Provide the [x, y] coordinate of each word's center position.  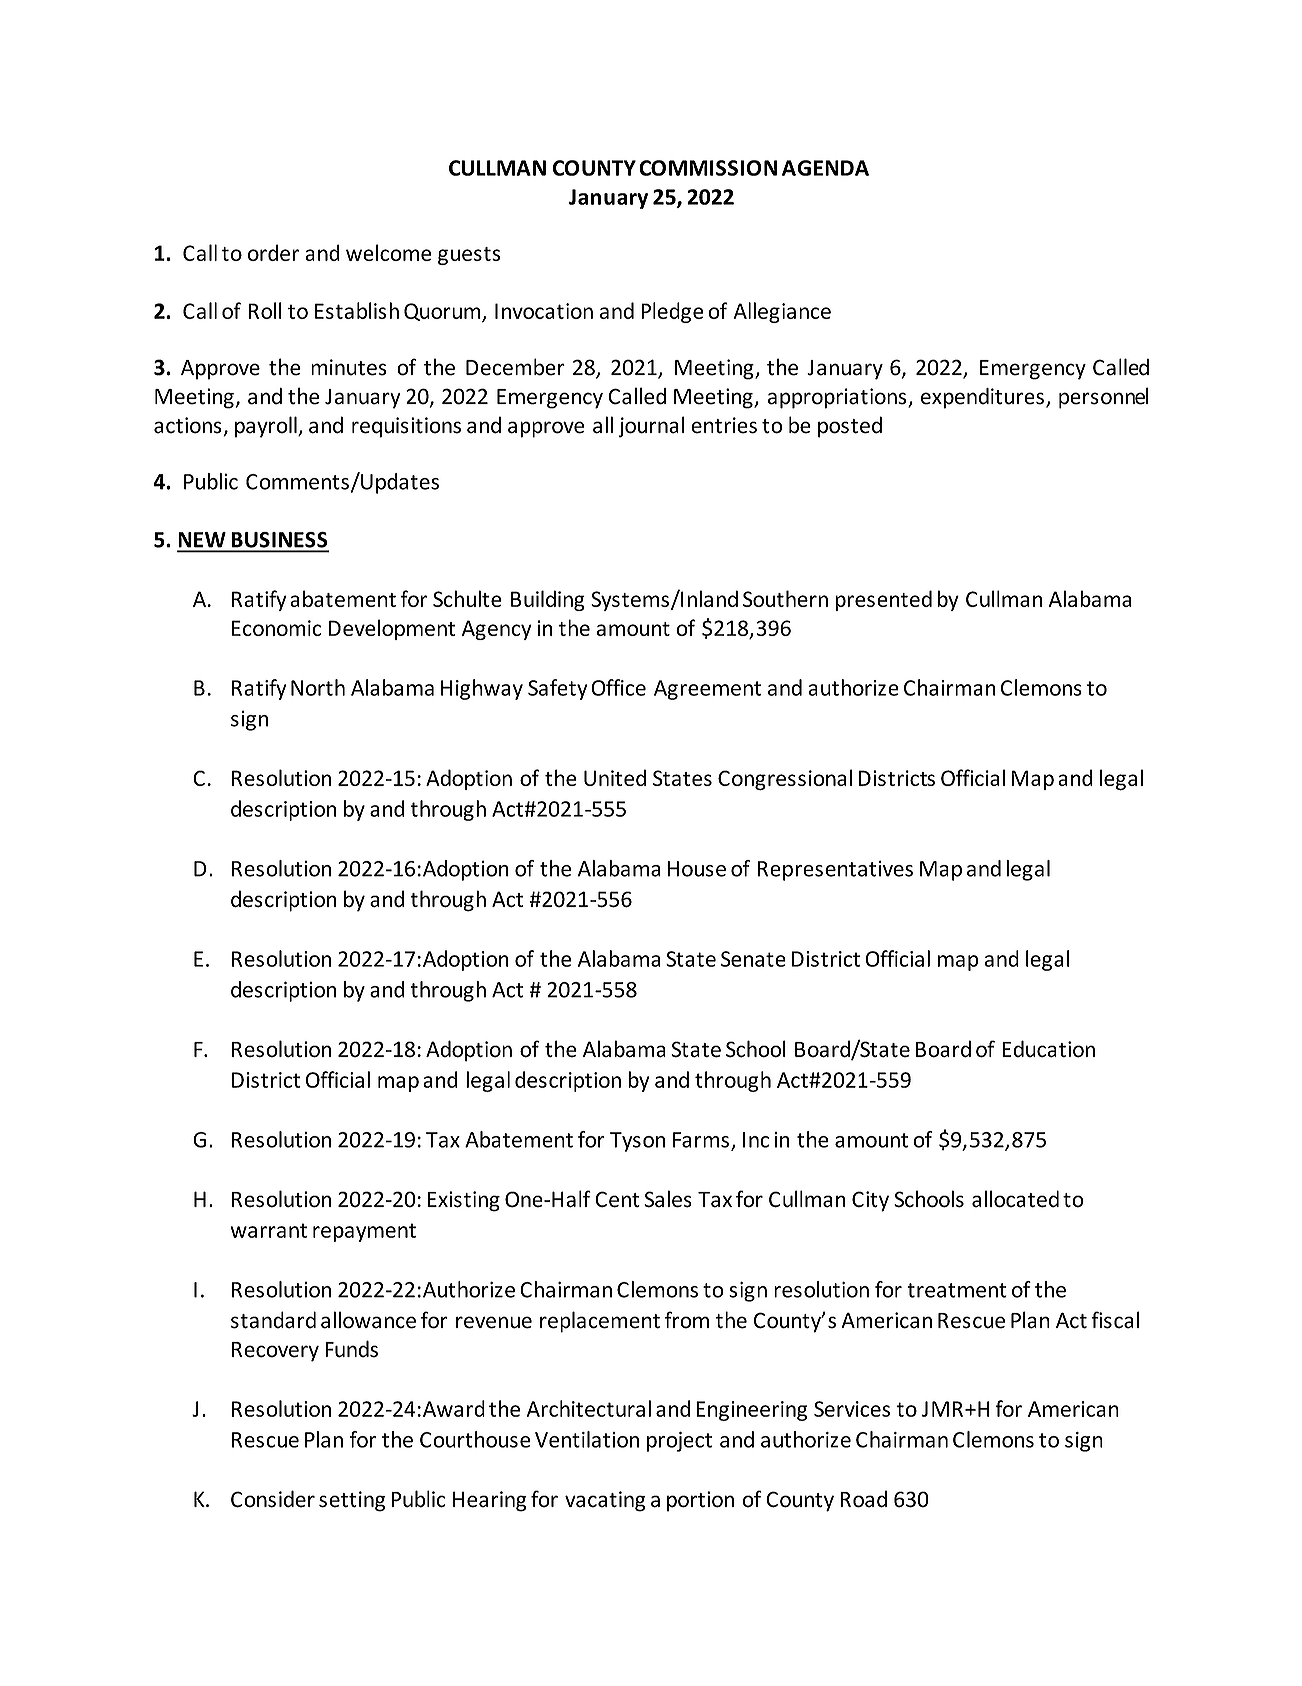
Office [618, 687]
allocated [1015, 1199]
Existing [464, 1201]
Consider [273, 1499]
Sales [668, 1199]
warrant [269, 1230]
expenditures [982, 398]
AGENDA [825, 168]
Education [1048, 1049]
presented [883, 600]
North [318, 687]
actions [188, 425]
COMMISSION [708, 168]
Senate [753, 959]
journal [651, 427]
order [273, 252]
